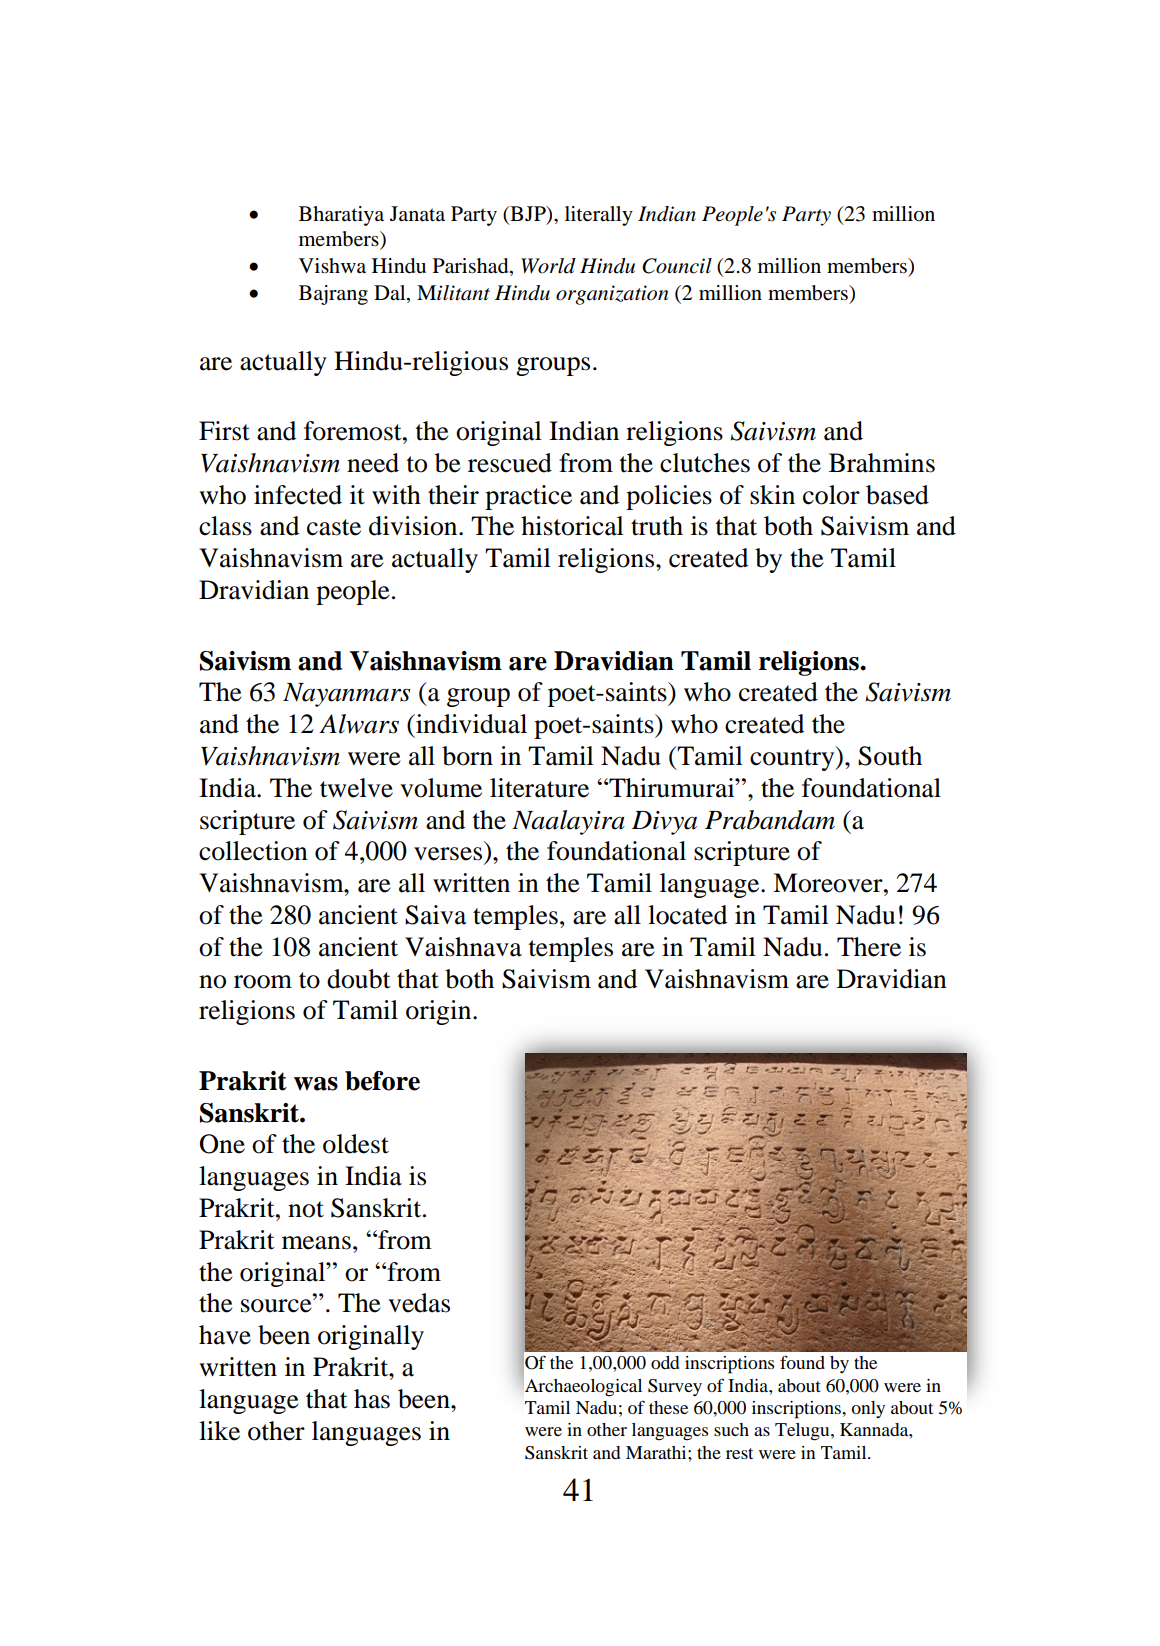  What do you see at coordinates (372, 1399) in the screenshot?
I see `has` at bounding box center [372, 1399].
